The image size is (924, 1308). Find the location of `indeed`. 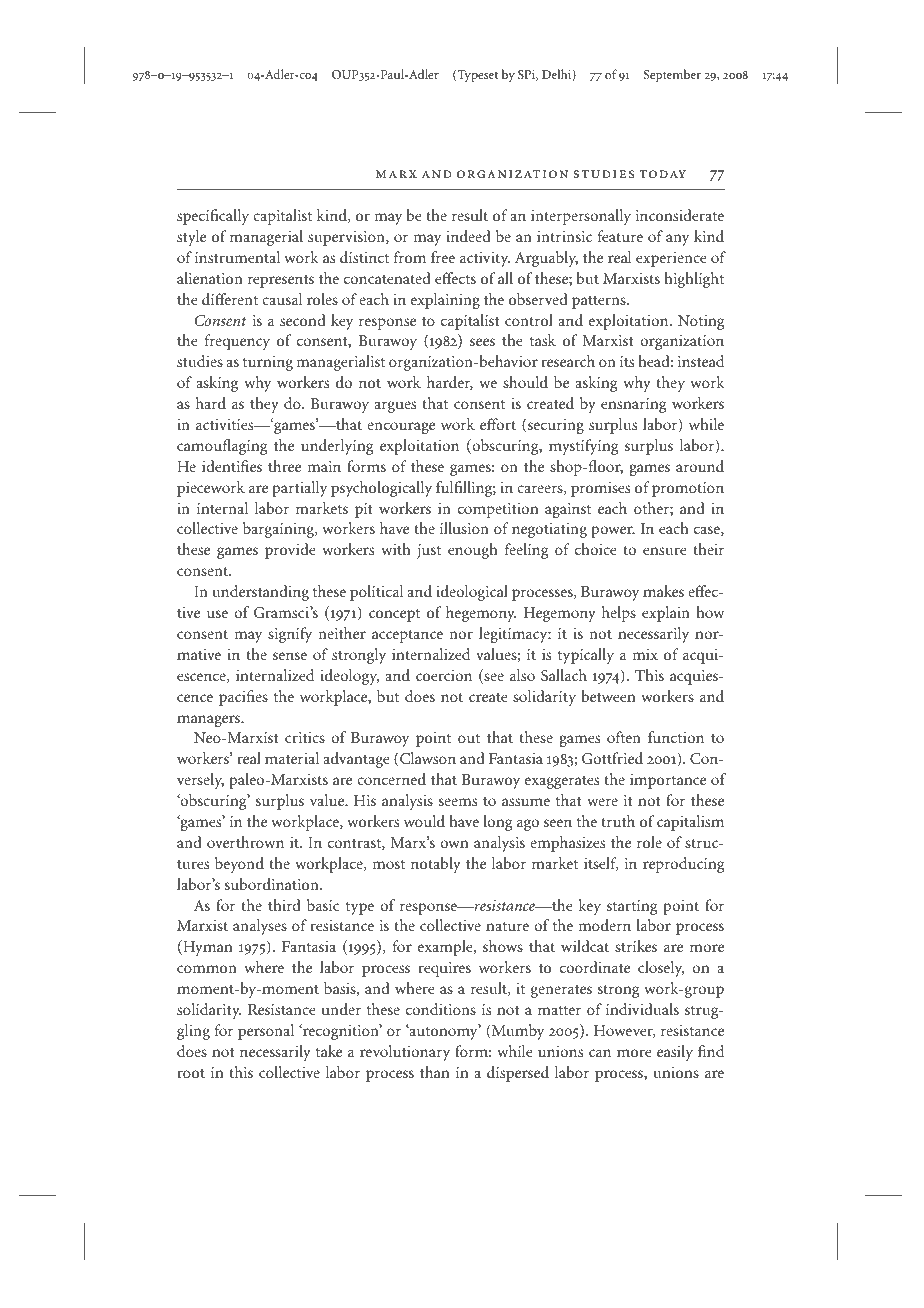

indeed is located at coordinates (468, 236).
